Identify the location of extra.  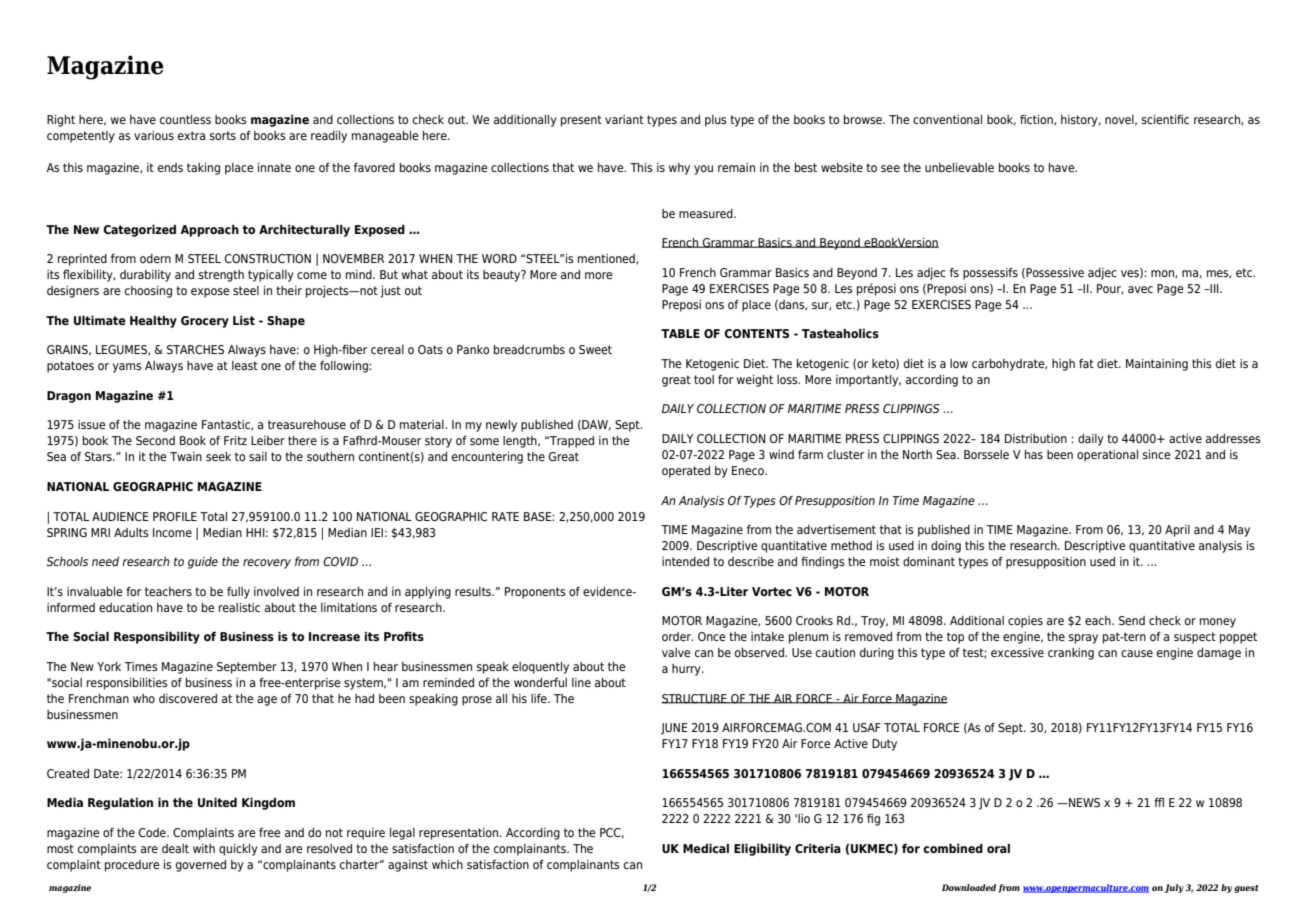
(191, 135).
